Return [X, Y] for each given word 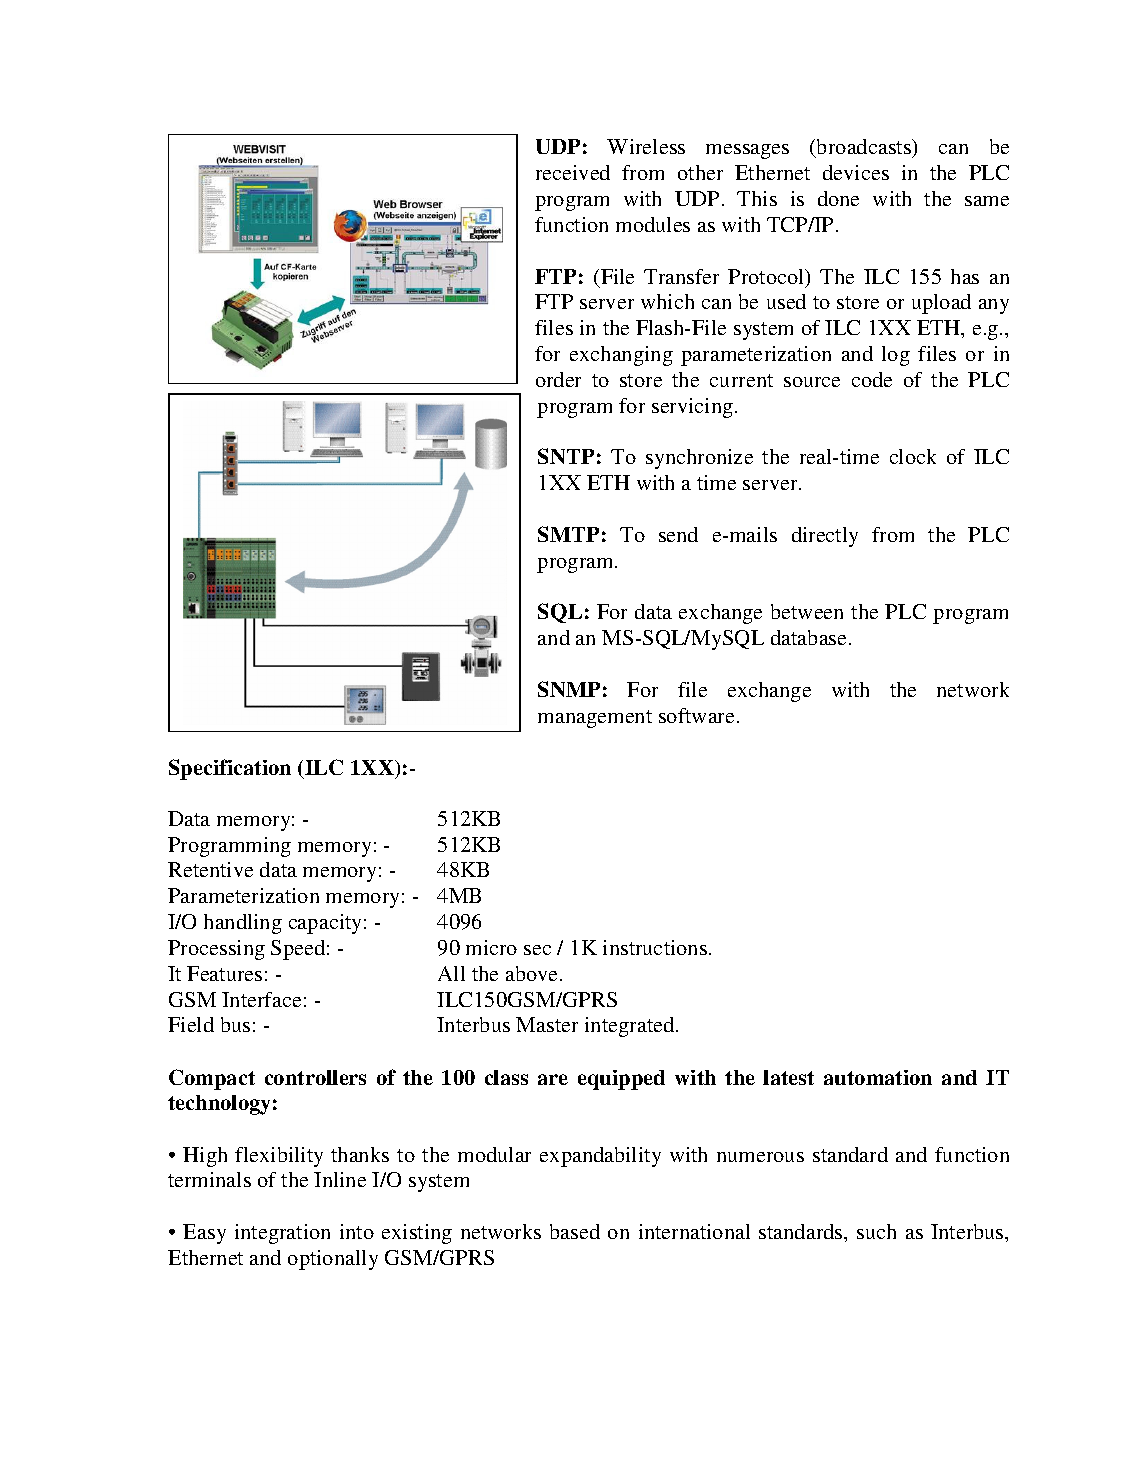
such [876, 1231]
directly [825, 537]
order [558, 379]
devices [856, 172]
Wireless [646, 146]
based [575, 1231]
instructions [655, 947]
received [573, 172]
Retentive [210, 869]
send [678, 534]
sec [537, 950]
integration [282, 1234]
